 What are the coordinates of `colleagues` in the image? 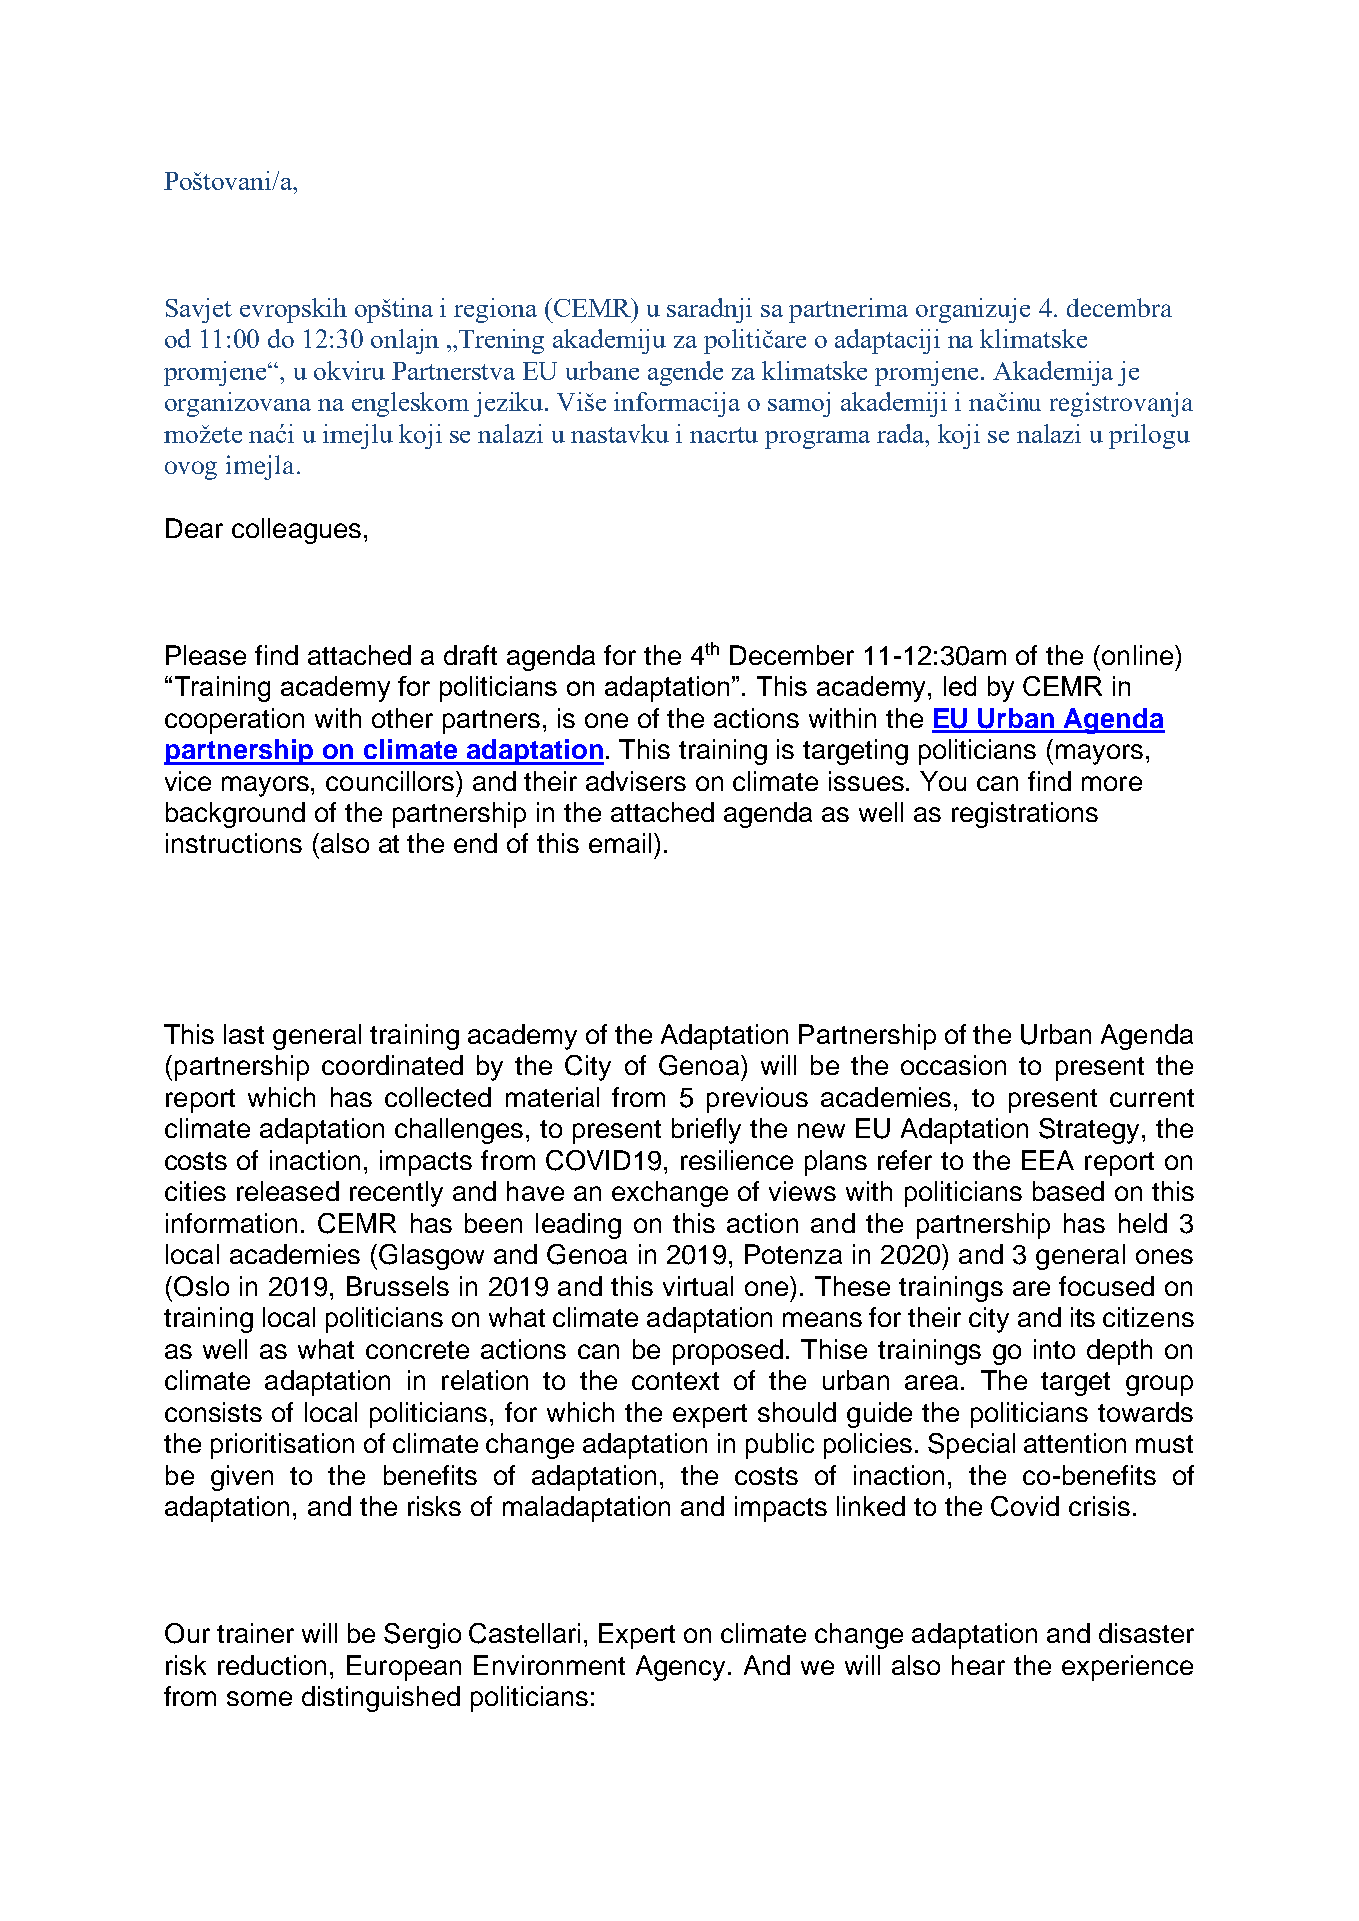 It's located at (296, 531).
